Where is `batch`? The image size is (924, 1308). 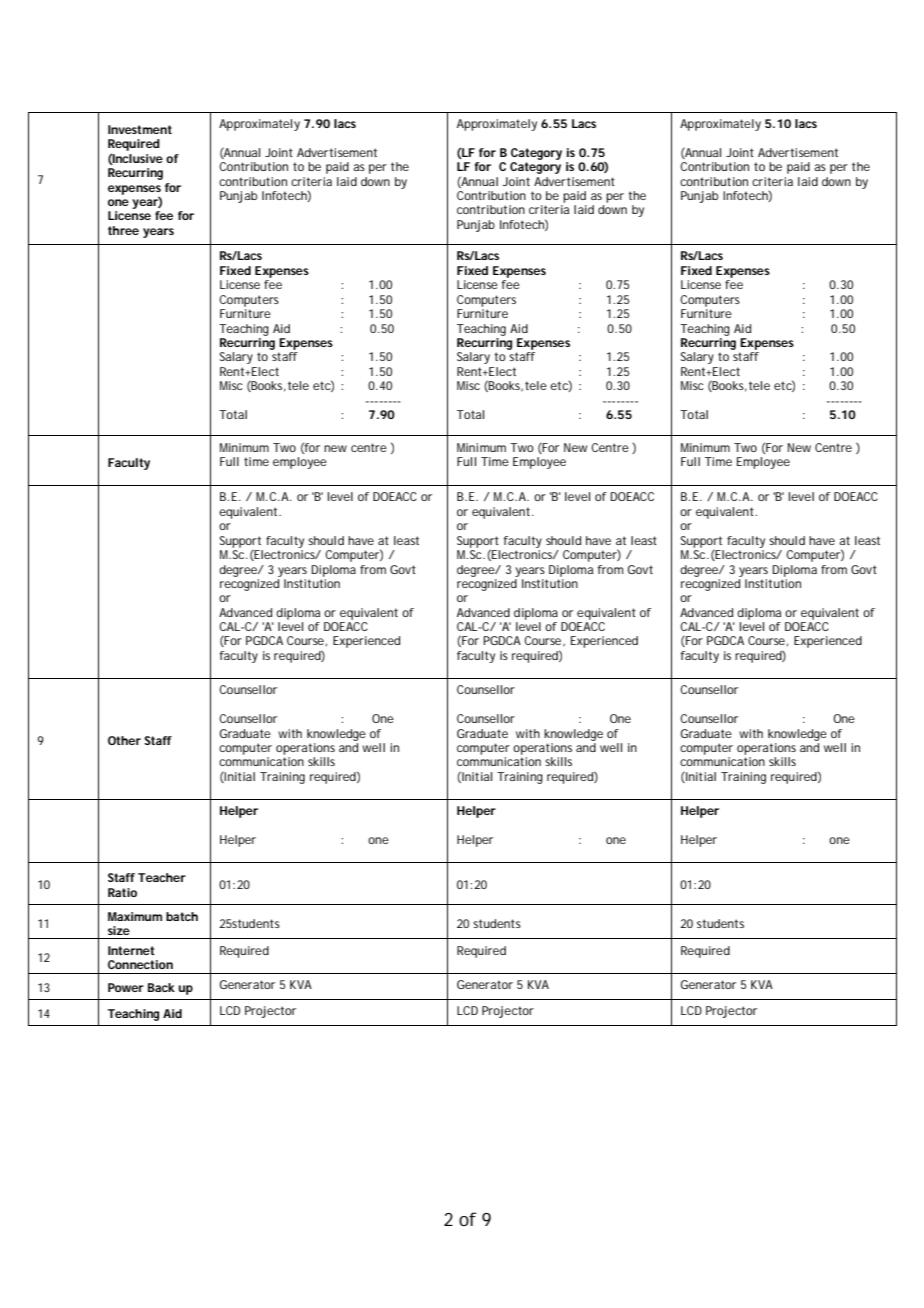 batch is located at coordinates (182, 916).
